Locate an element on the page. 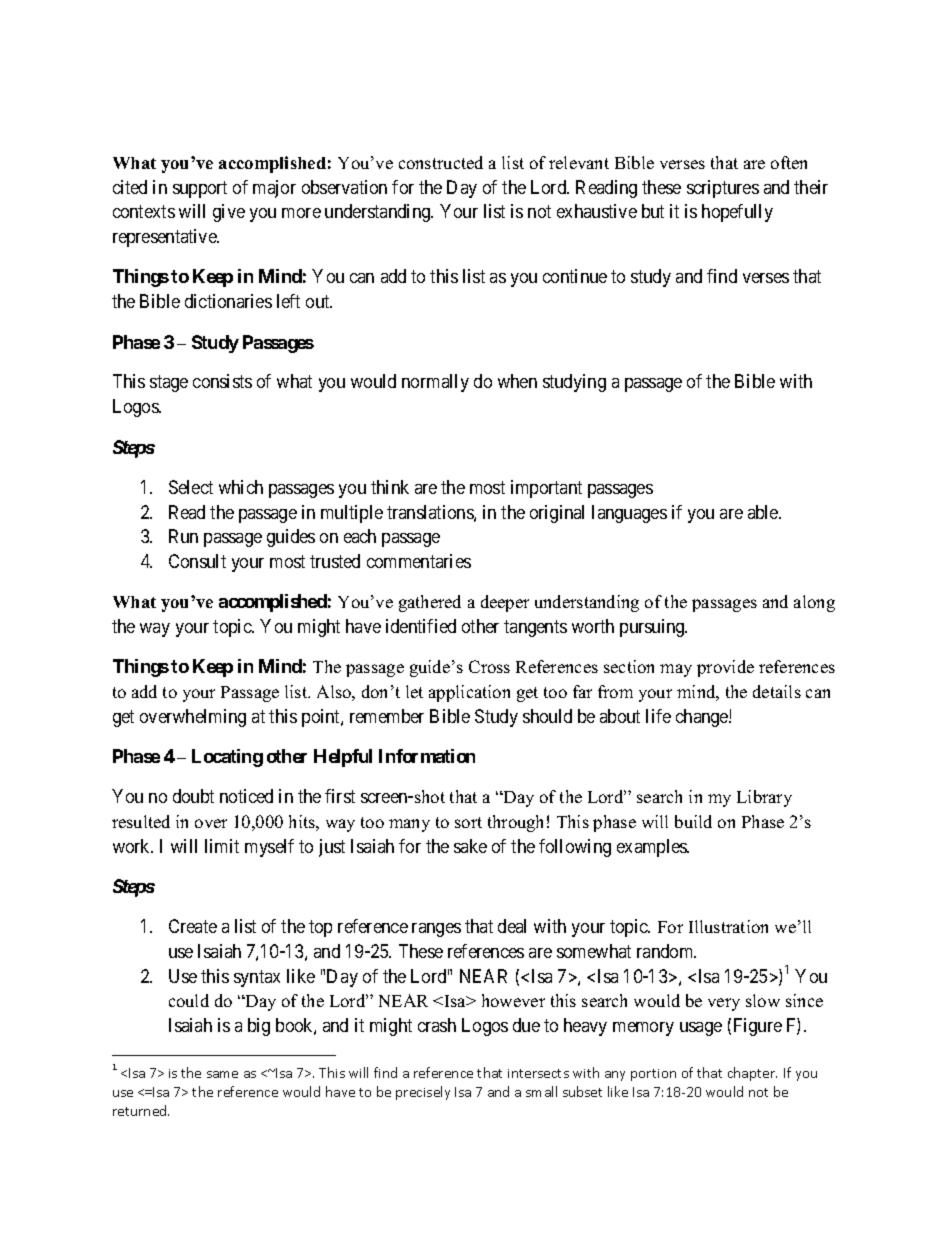 The image size is (952, 1233). Cross is located at coordinates (489, 666).
